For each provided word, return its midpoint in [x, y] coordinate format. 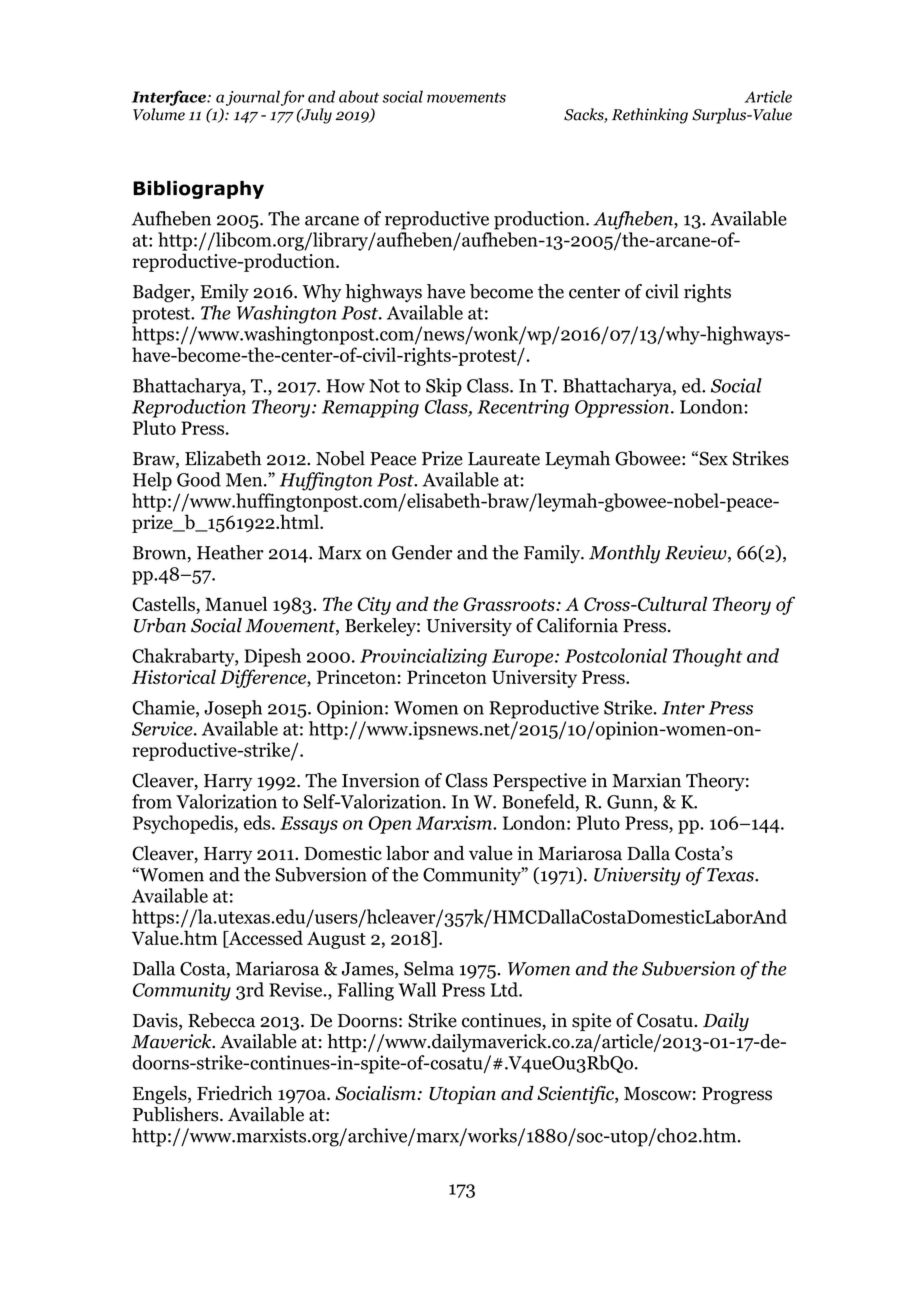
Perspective [539, 782]
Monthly [624, 554]
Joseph [233, 709]
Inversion [381, 780]
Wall [417, 989]
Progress [737, 1095]
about [359, 96]
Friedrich [234, 1093]
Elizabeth [223, 458]
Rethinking [650, 116]
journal [253, 98]
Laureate [504, 459]
